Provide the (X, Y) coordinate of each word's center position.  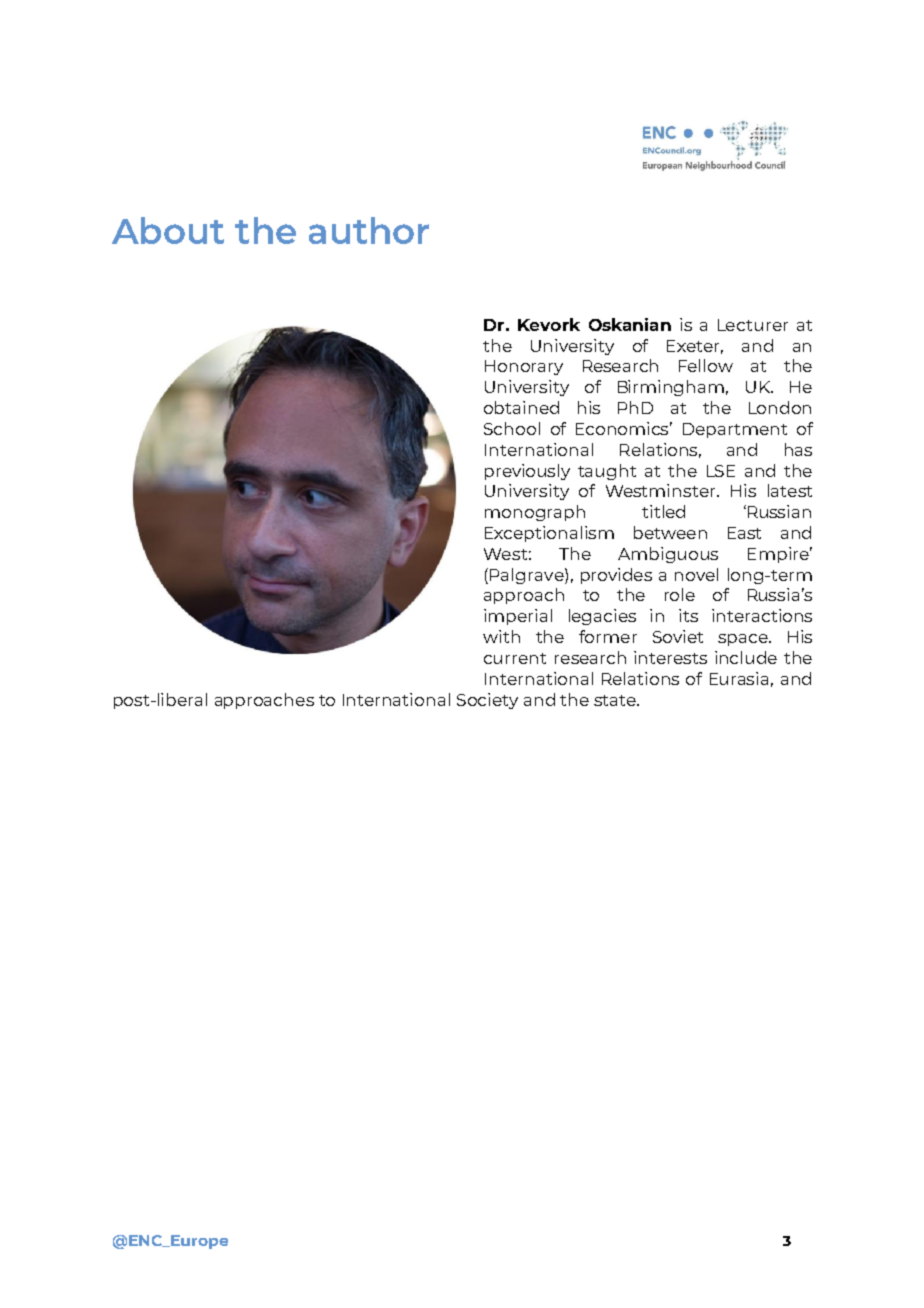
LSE (721, 471)
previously (527, 472)
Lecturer (753, 325)
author (369, 230)
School (512, 428)
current (515, 658)
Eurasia (739, 678)
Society (487, 701)
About (168, 230)
